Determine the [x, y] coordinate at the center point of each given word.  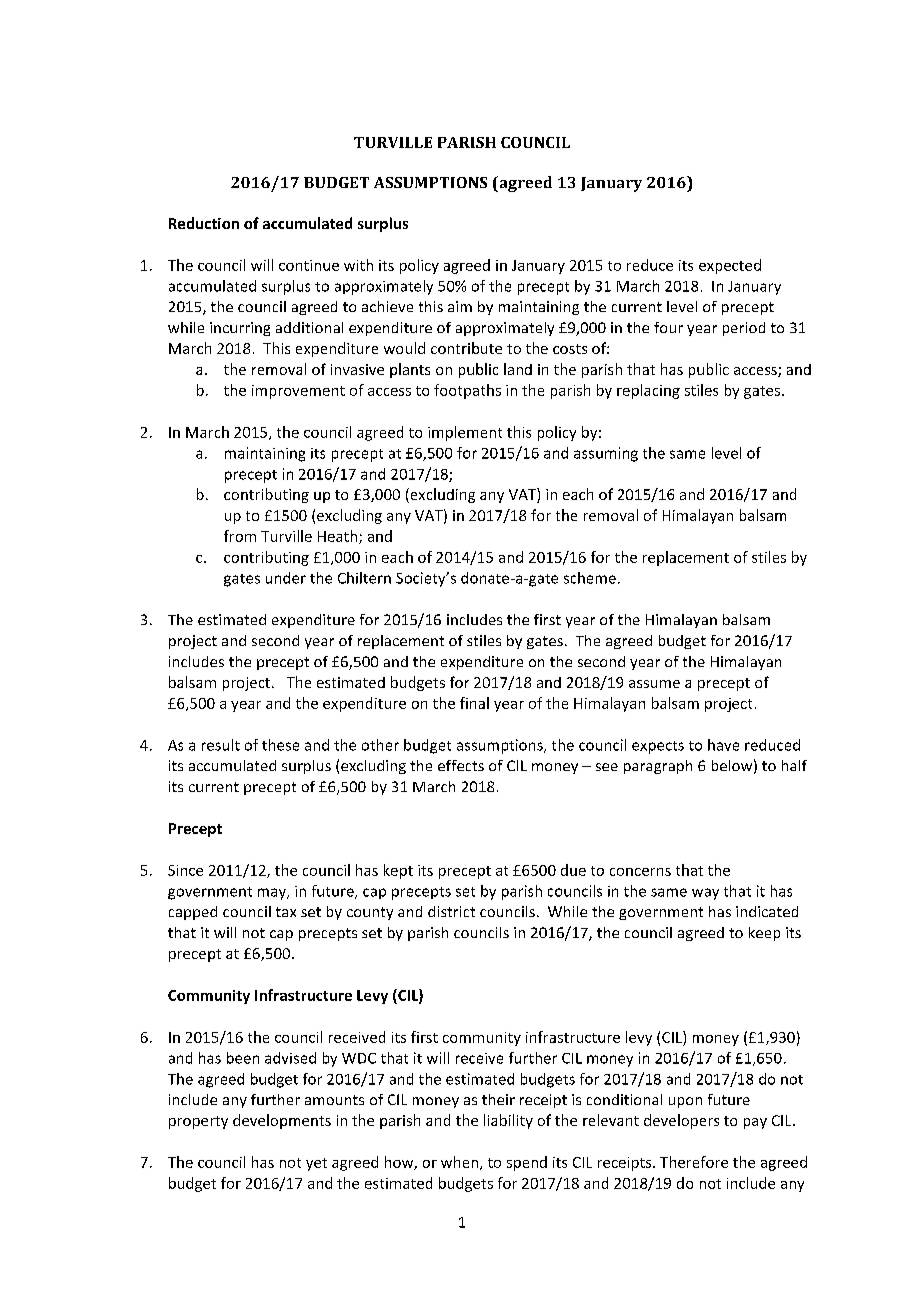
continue [309, 265]
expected [730, 266]
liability [508, 1121]
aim [460, 306]
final [474, 703]
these [280, 745]
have [723, 745]
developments [282, 1121]
